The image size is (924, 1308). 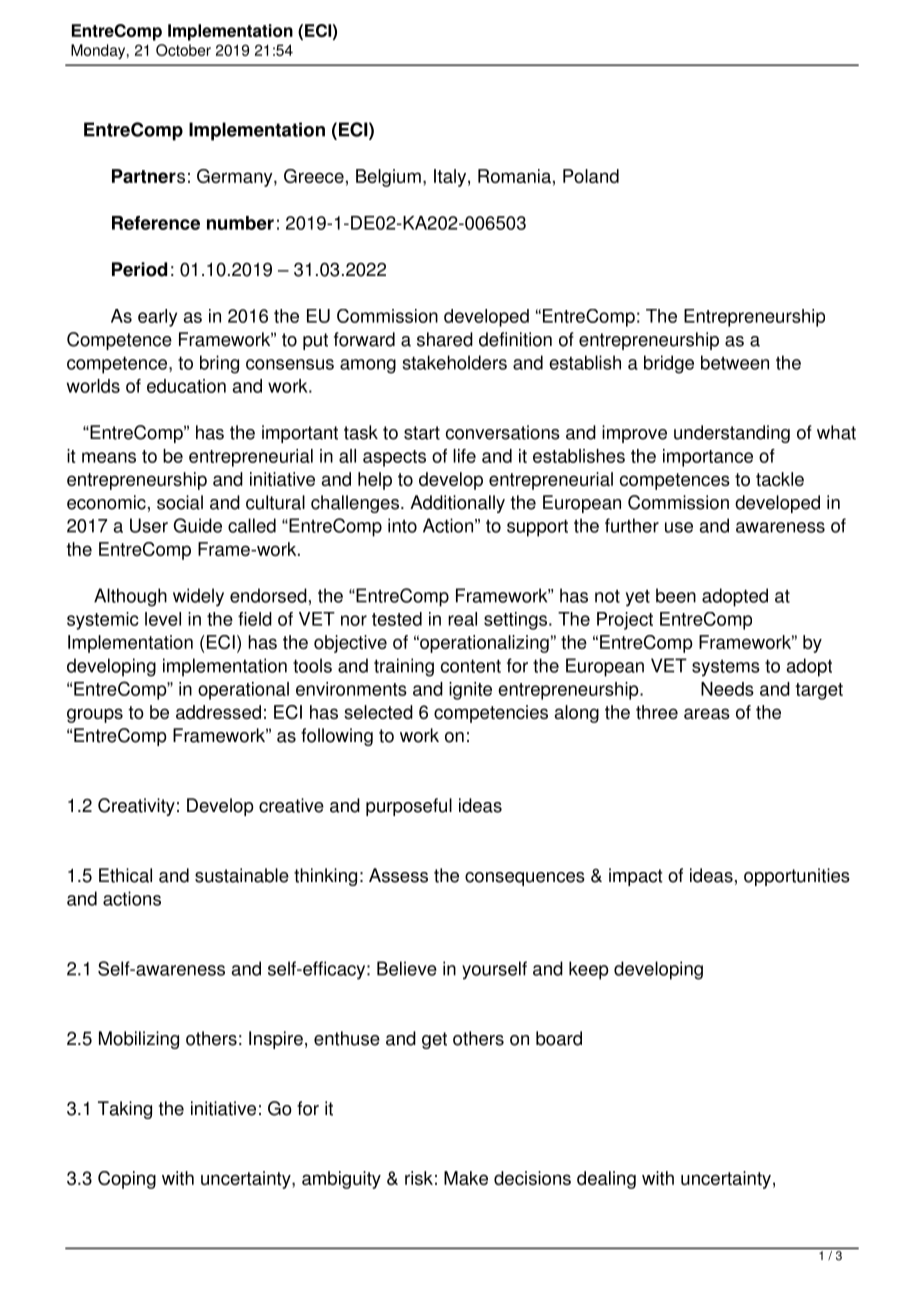 I want to click on systems, so click(x=726, y=668).
